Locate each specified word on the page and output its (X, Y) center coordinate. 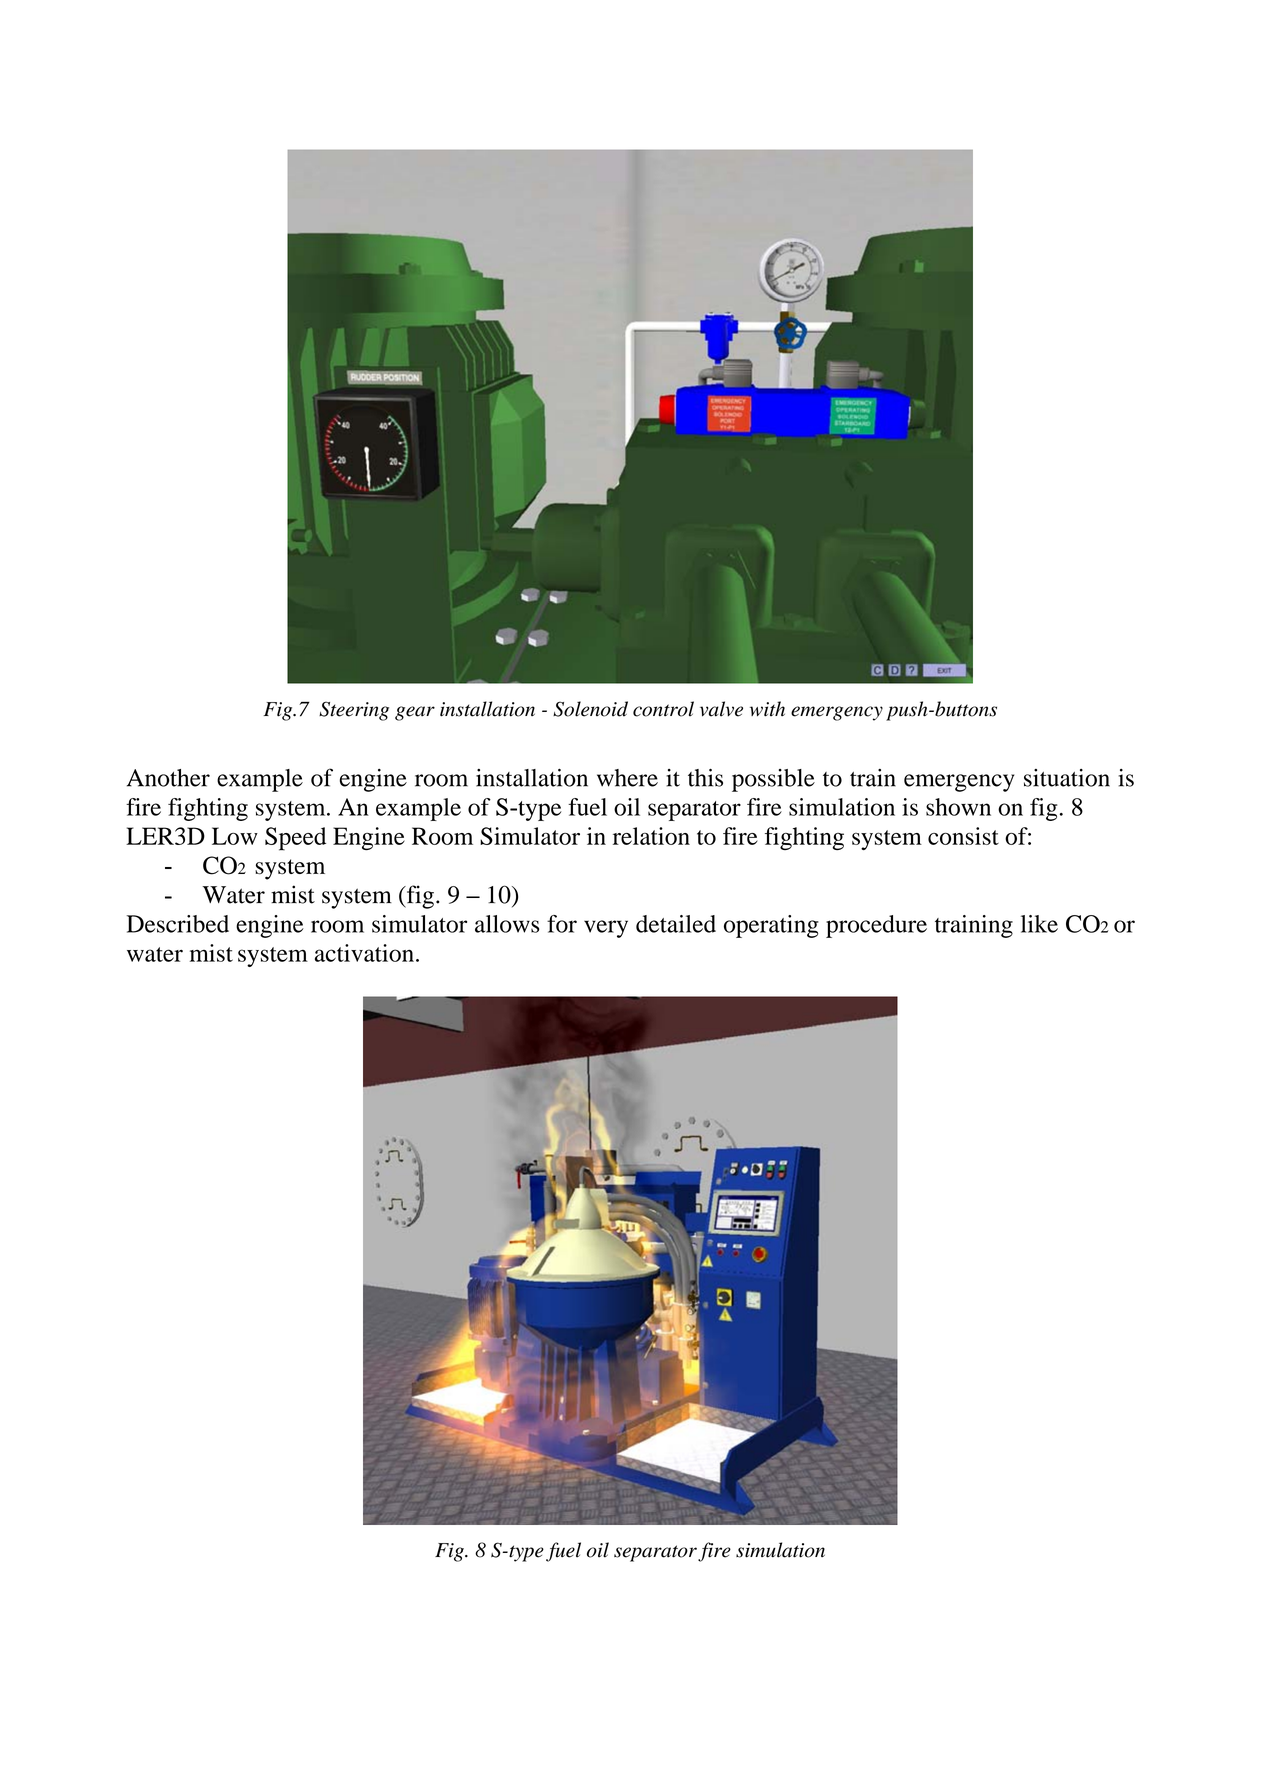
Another (168, 778)
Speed (295, 839)
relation (651, 836)
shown (958, 807)
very (606, 929)
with (767, 709)
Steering (354, 711)
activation (364, 953)
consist (963, 836)
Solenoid (590, 709)
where (627, 778)
